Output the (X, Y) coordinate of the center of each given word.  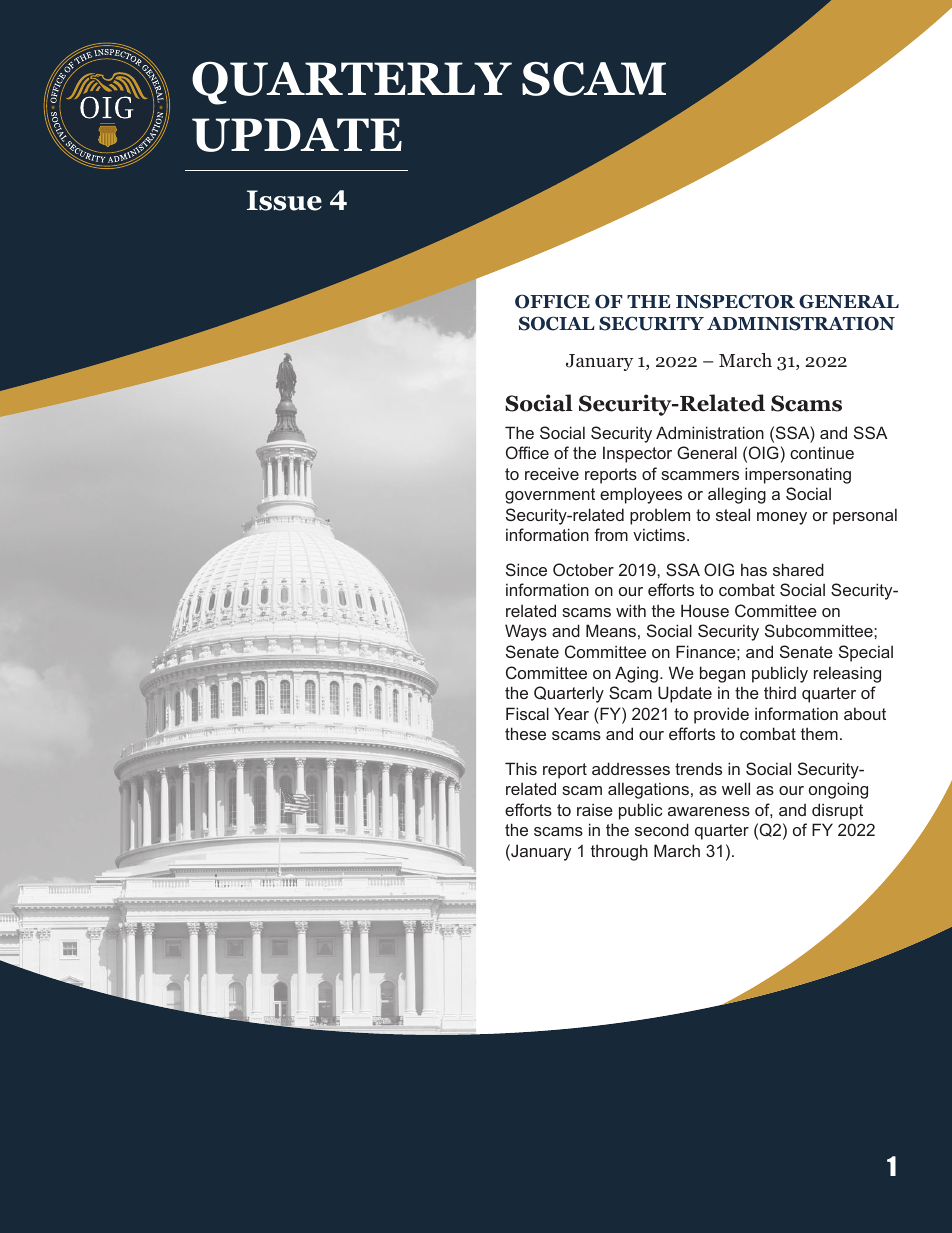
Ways (526, 632)
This (521, 768)
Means (611, 630)
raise (595, 809)
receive (552, 473)
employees (641, 495)
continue (822, 452)
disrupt (837, 811)
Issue (284, 200)
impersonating (798, 475)
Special (866, 653)
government (550, 496)
